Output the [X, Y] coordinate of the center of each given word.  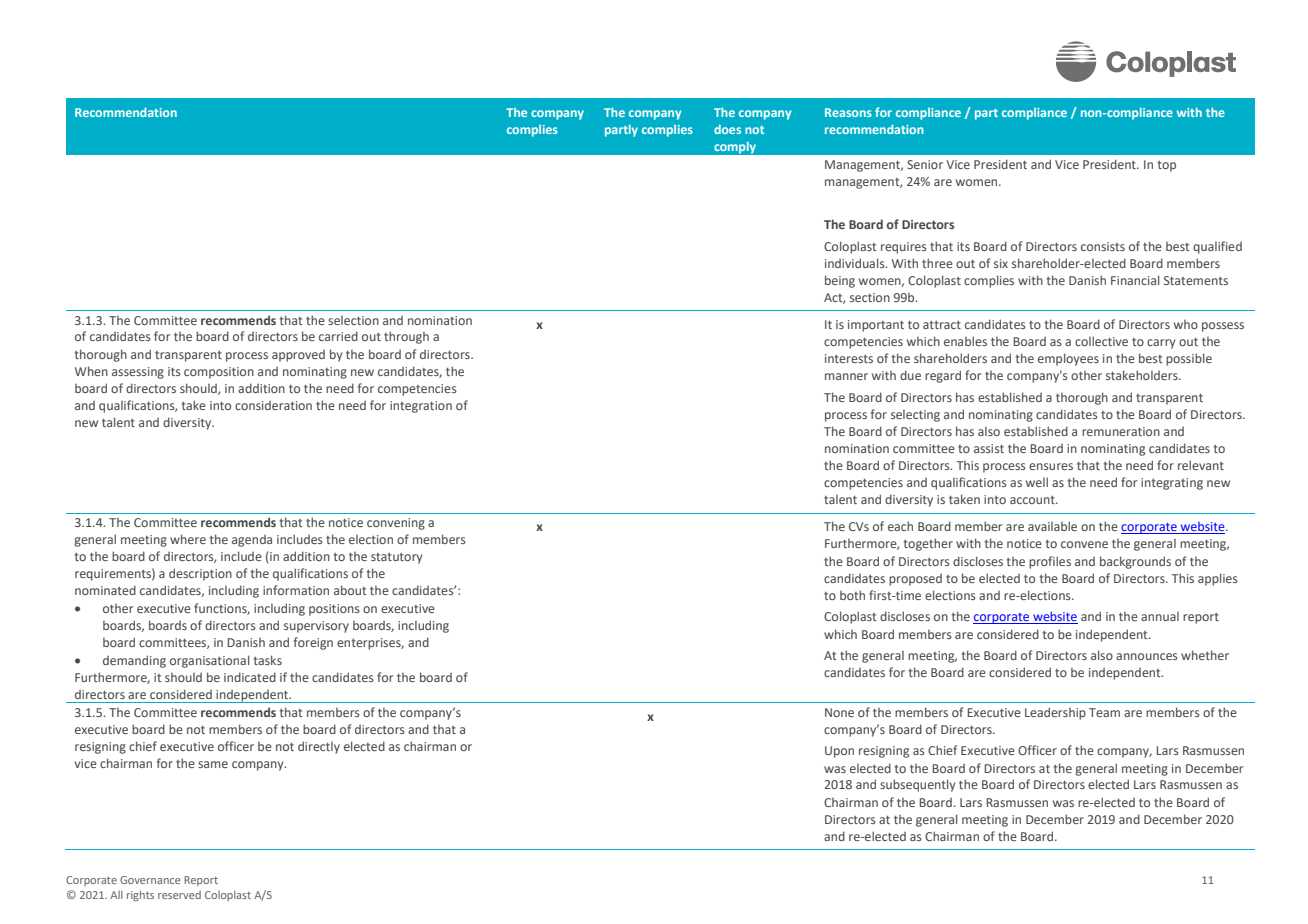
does [727, 129]
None [839, 712]
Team [1104, 712]
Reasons [848, 112]
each [900, 526]
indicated [250, 677]
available [1052, 526]
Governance [150, 880]
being [840, 281]
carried [338, 336]
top [1167, 166]
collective [1101, 341]
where [188, 539]
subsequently [917, 785]
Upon [839, 752]
